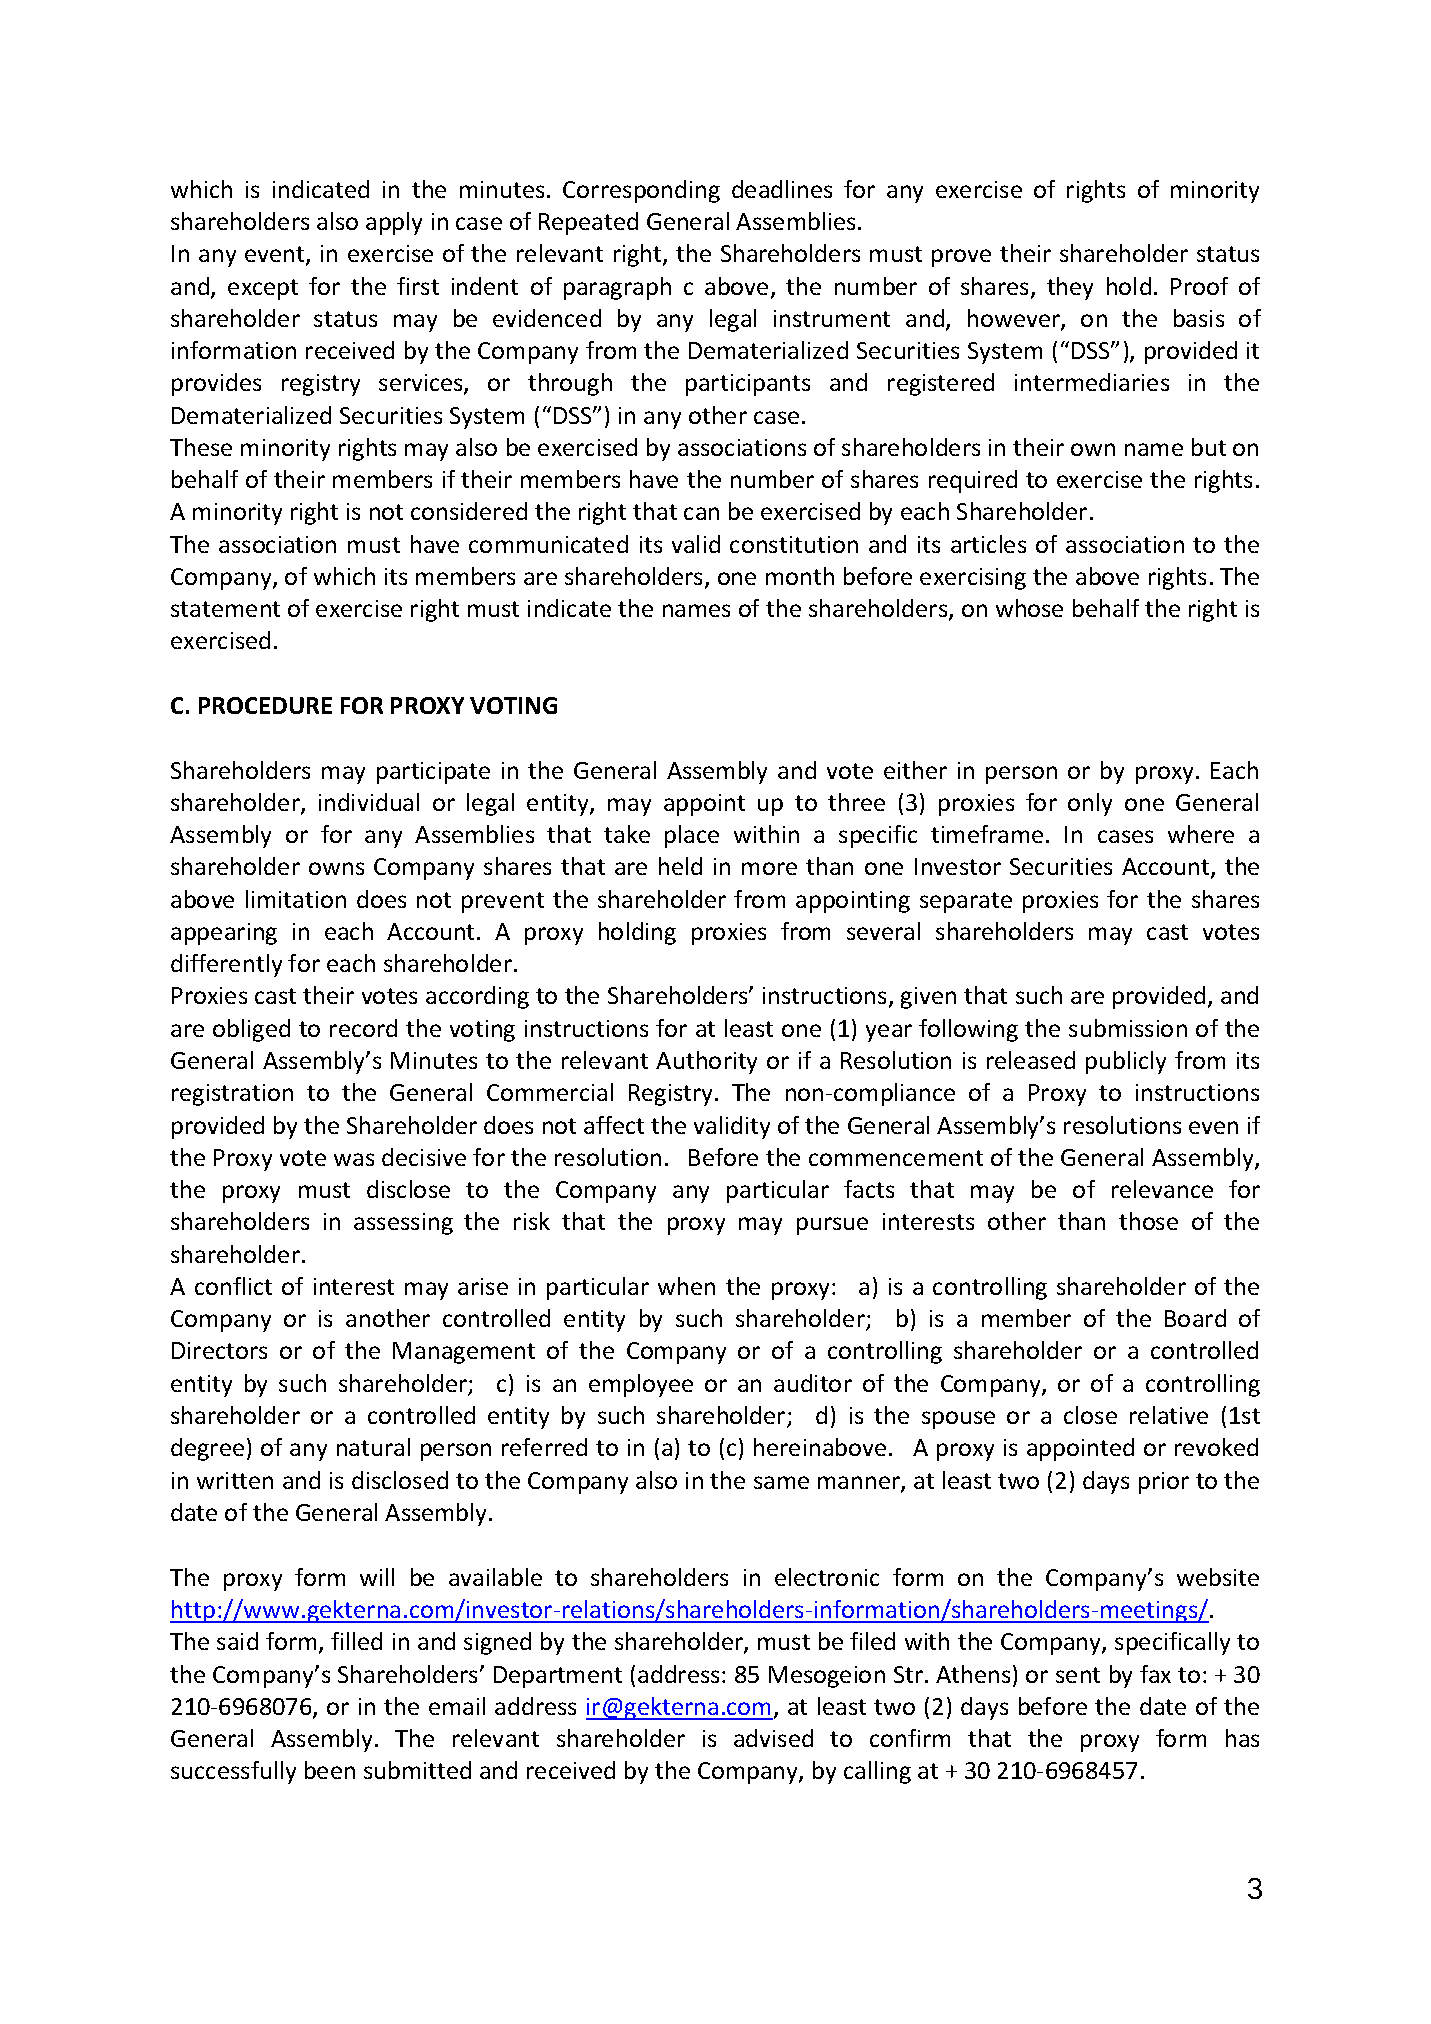  I want to click on they, so click(1070, 288).
